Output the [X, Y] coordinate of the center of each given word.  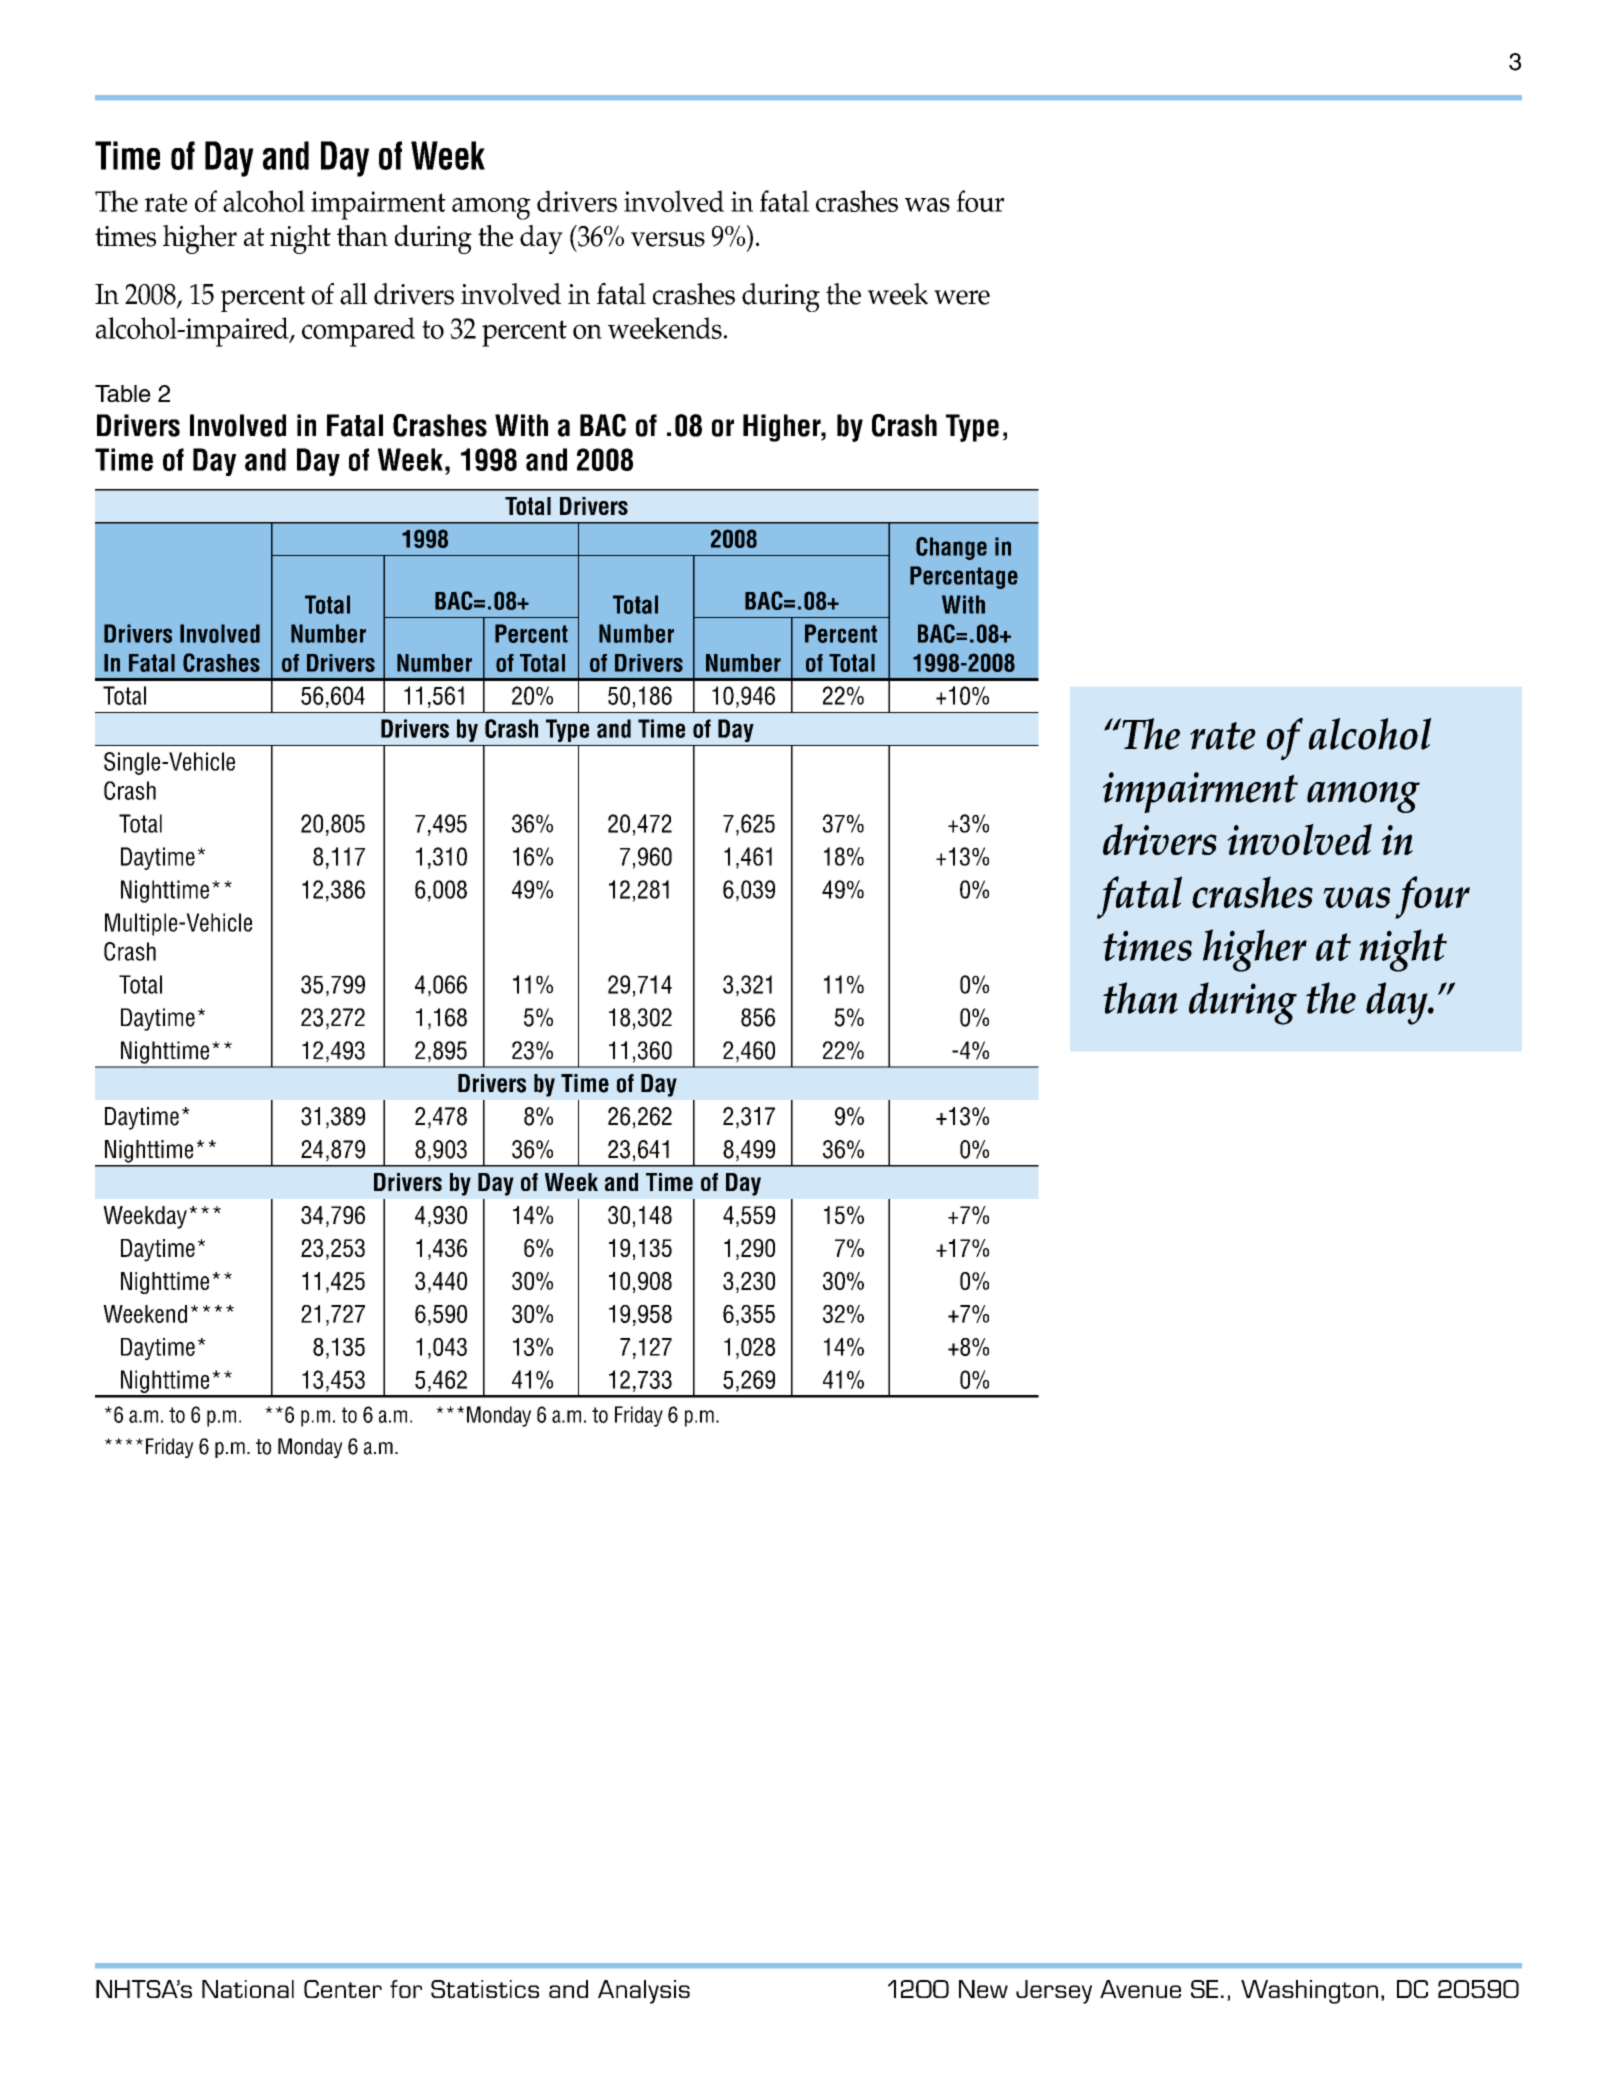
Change [951, 548]
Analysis [644, 1992]
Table [123, 393]
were [962, 297]
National [248, 1989]
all [353, 294]
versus [668, 239]
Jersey [1054, 1992]
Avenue [1140, 1989]
